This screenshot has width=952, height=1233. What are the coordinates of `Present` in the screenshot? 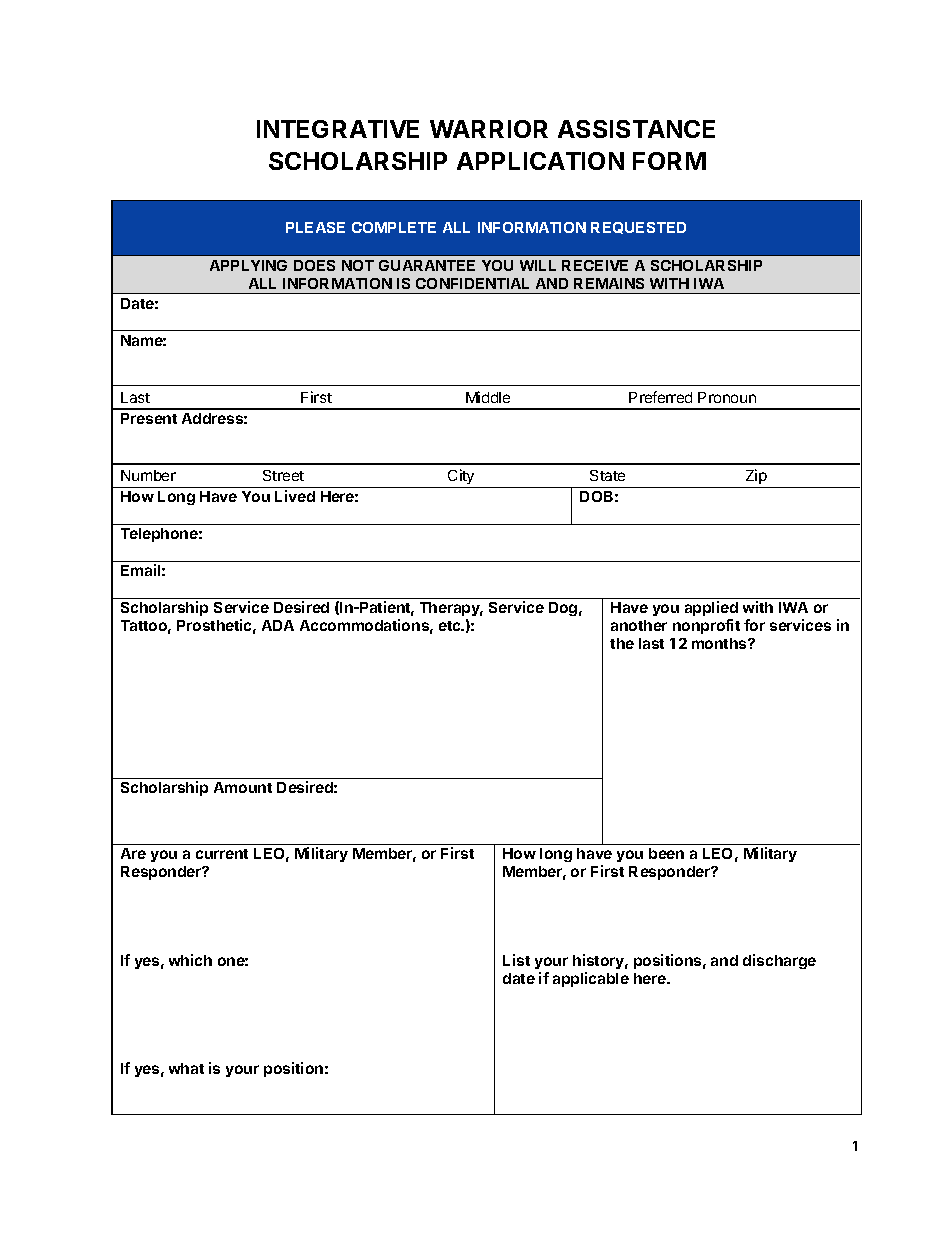 It's located at (149, 418).
